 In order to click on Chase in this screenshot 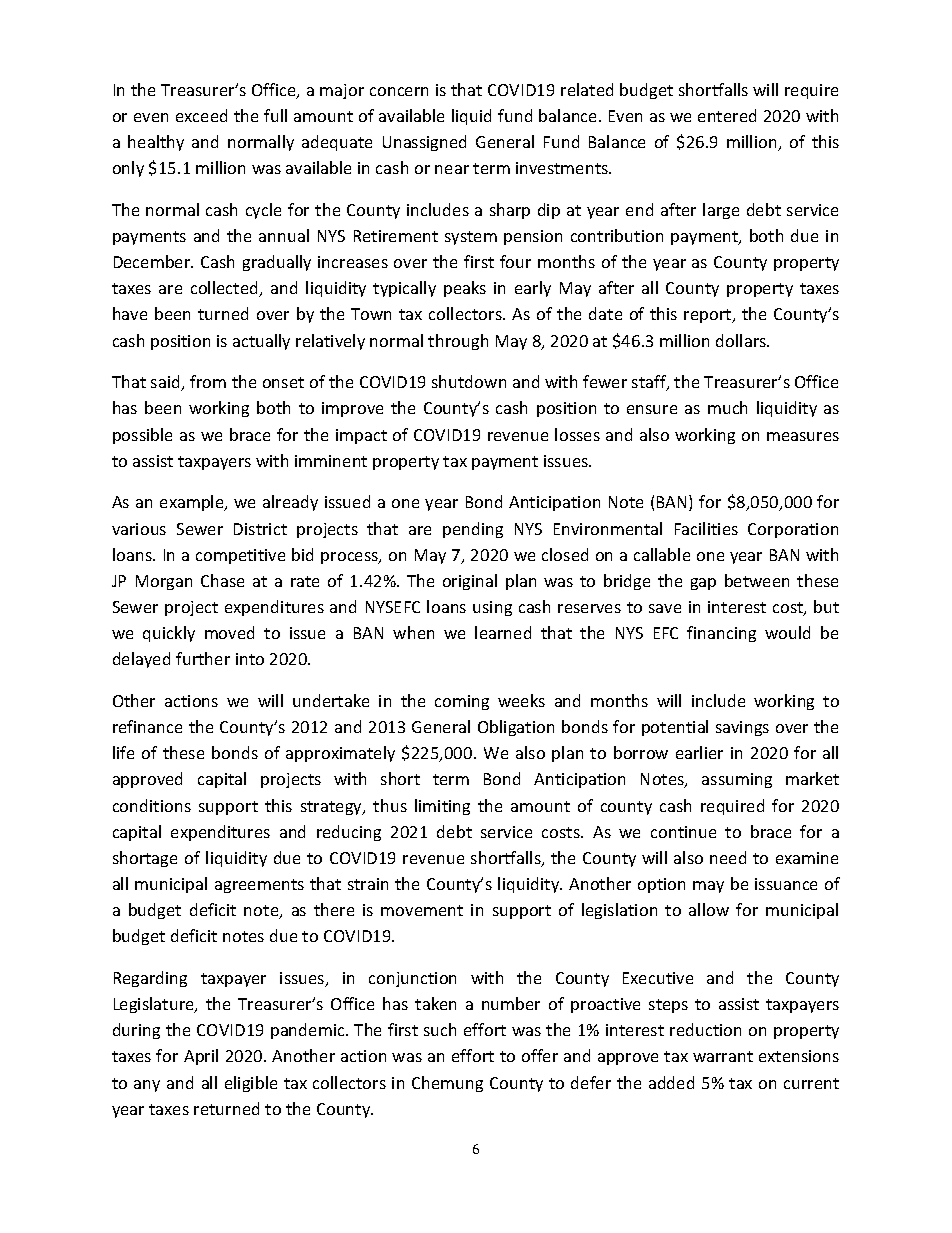, I will do `click(222, 580)`.
